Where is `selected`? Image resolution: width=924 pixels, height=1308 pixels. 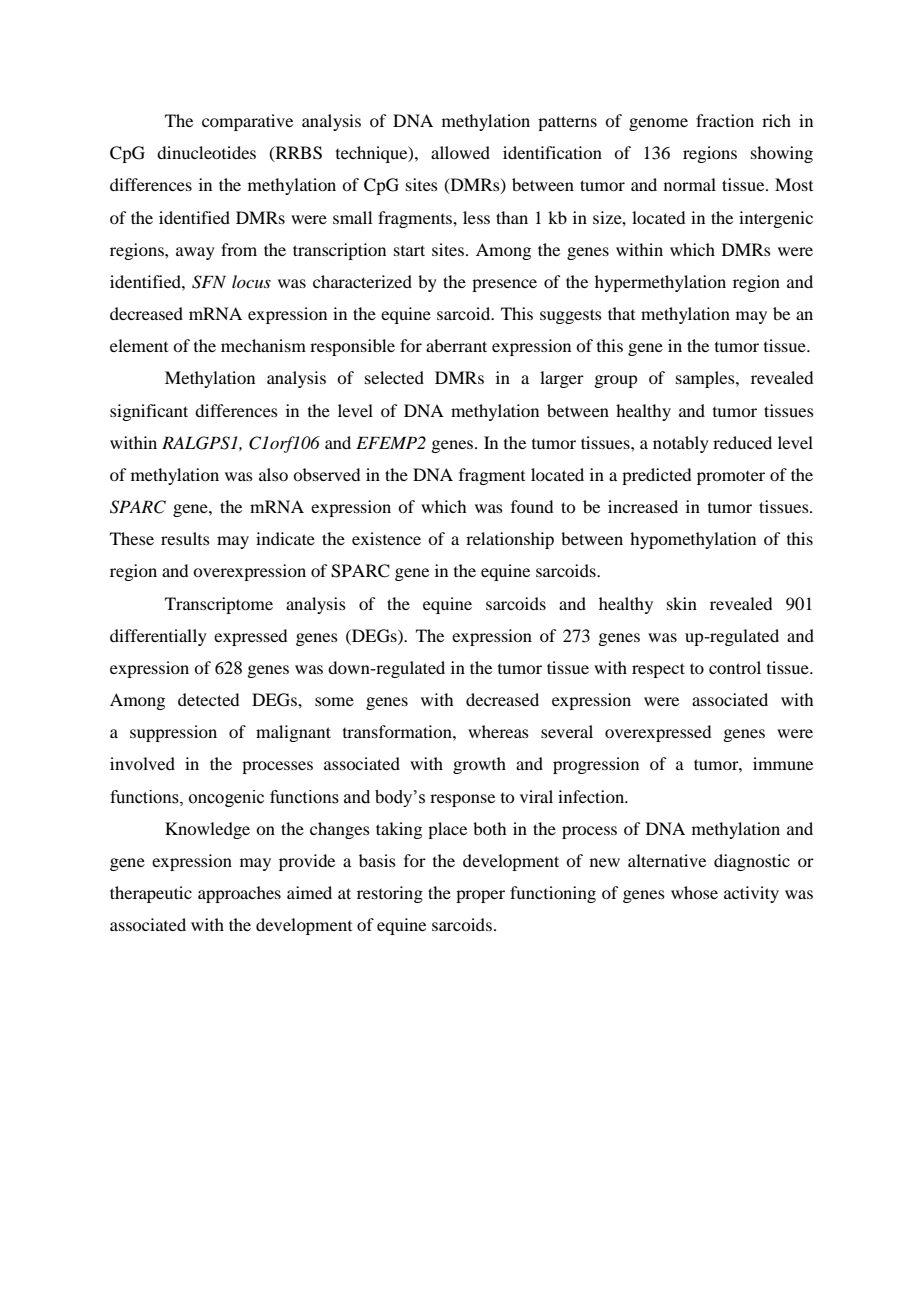 selected is located at coordinates (394, 377).
